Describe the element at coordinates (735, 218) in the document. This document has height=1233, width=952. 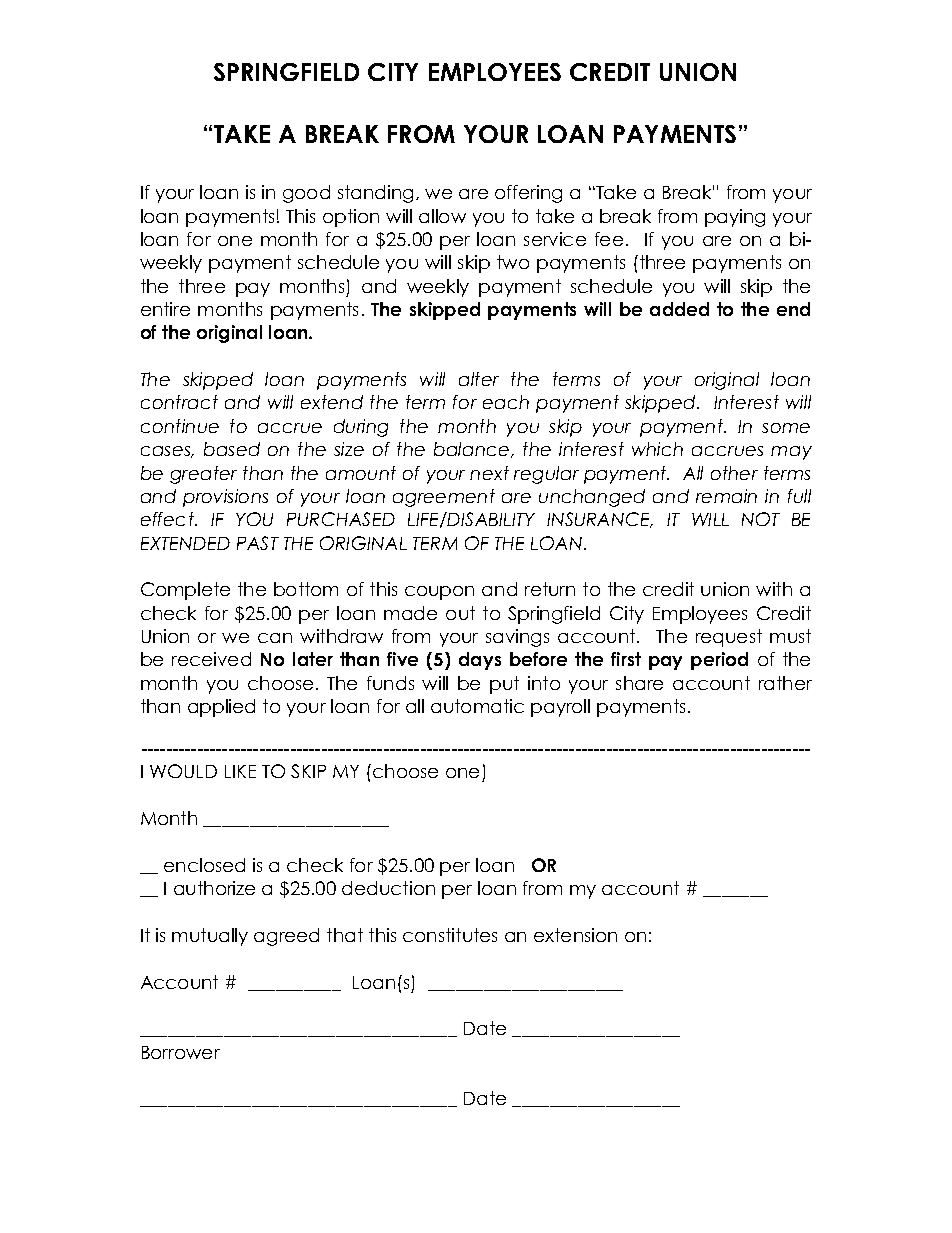
I see `paying` at that location.
